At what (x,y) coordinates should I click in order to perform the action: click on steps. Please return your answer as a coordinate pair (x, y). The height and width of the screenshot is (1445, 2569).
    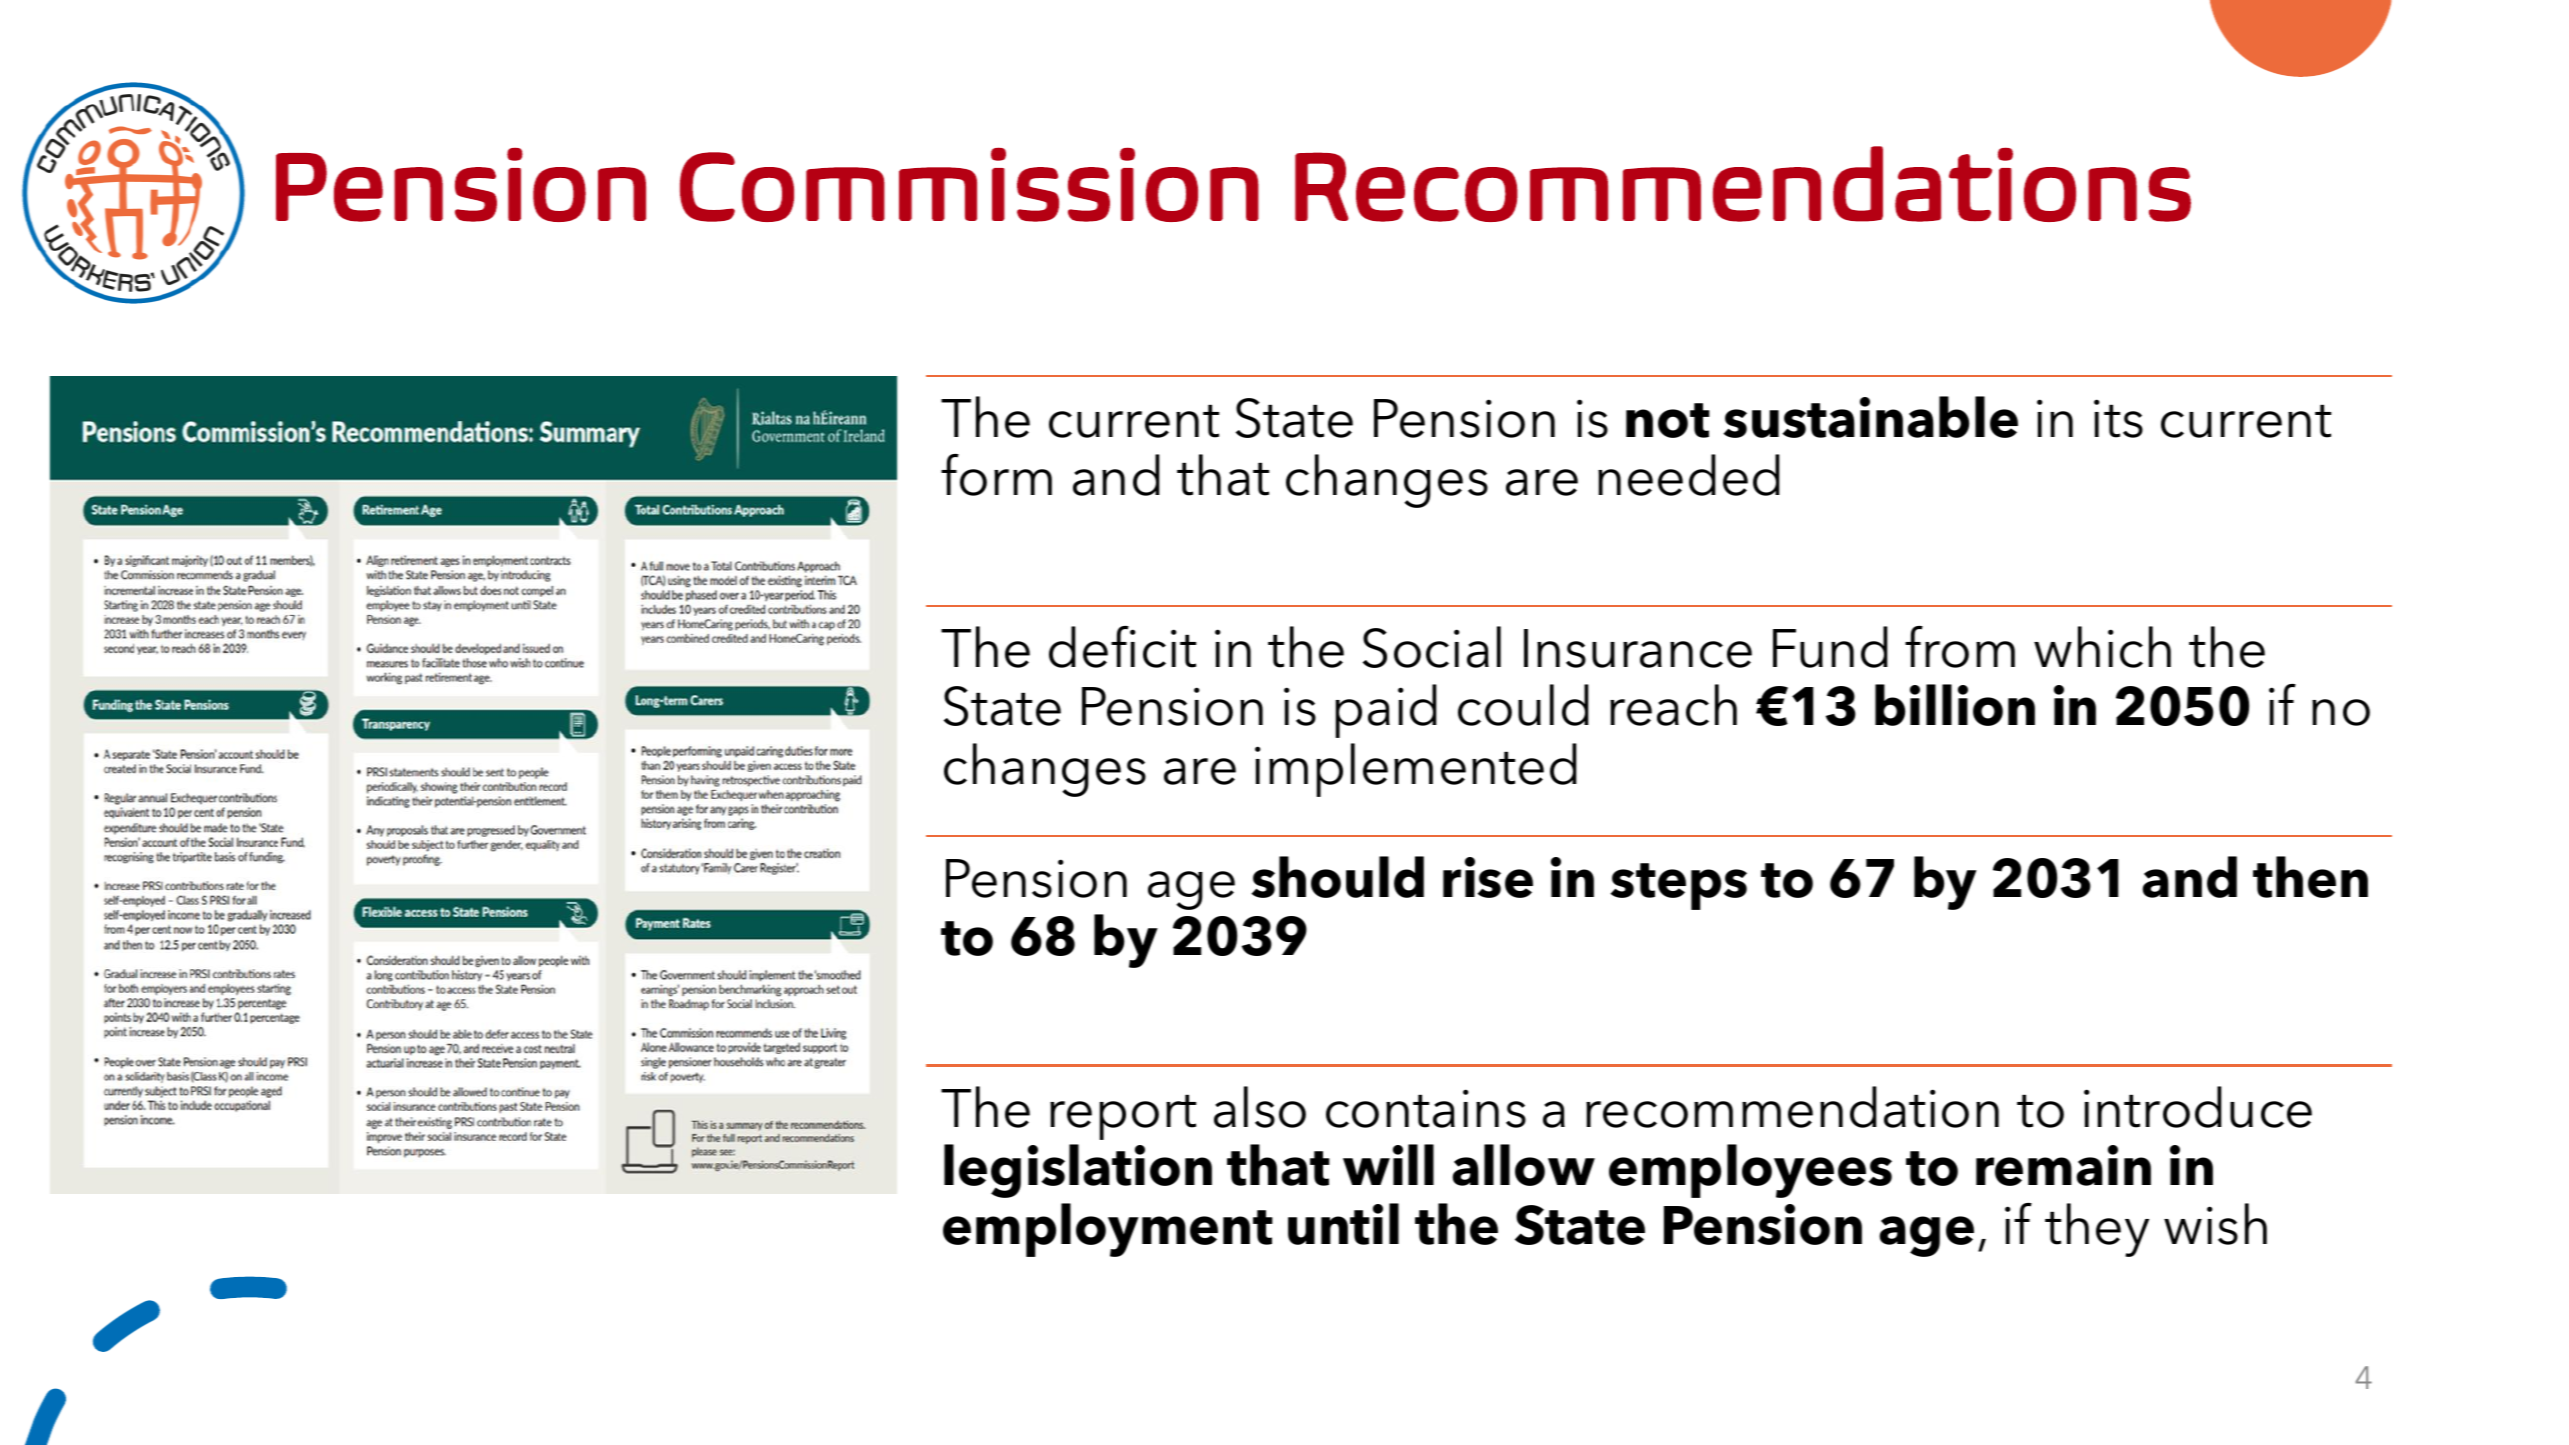
    Looking at the image, I should click on (1679, 886).
